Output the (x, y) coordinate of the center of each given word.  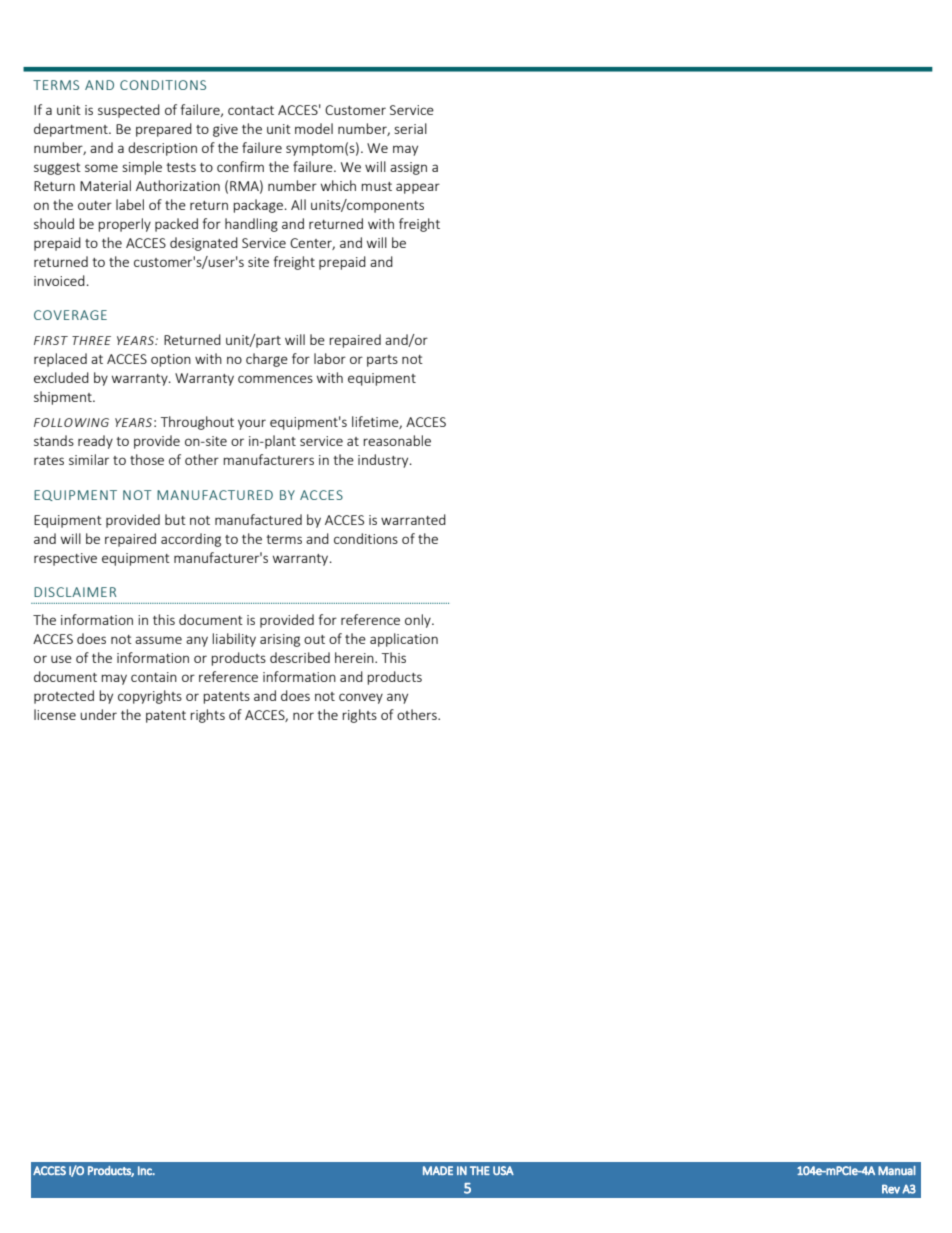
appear (418, 188)
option (171, 360)
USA (503, 1170)
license (55, 714)
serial (410, 128)
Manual (897, 1170)
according (191, 540)
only (419, 621)
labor (330, 358)
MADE (438, 1170)
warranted (413, 519)
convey (361, 698)
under (98, 714)
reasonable (397, 440)
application (404, 640)
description (162, 149)
